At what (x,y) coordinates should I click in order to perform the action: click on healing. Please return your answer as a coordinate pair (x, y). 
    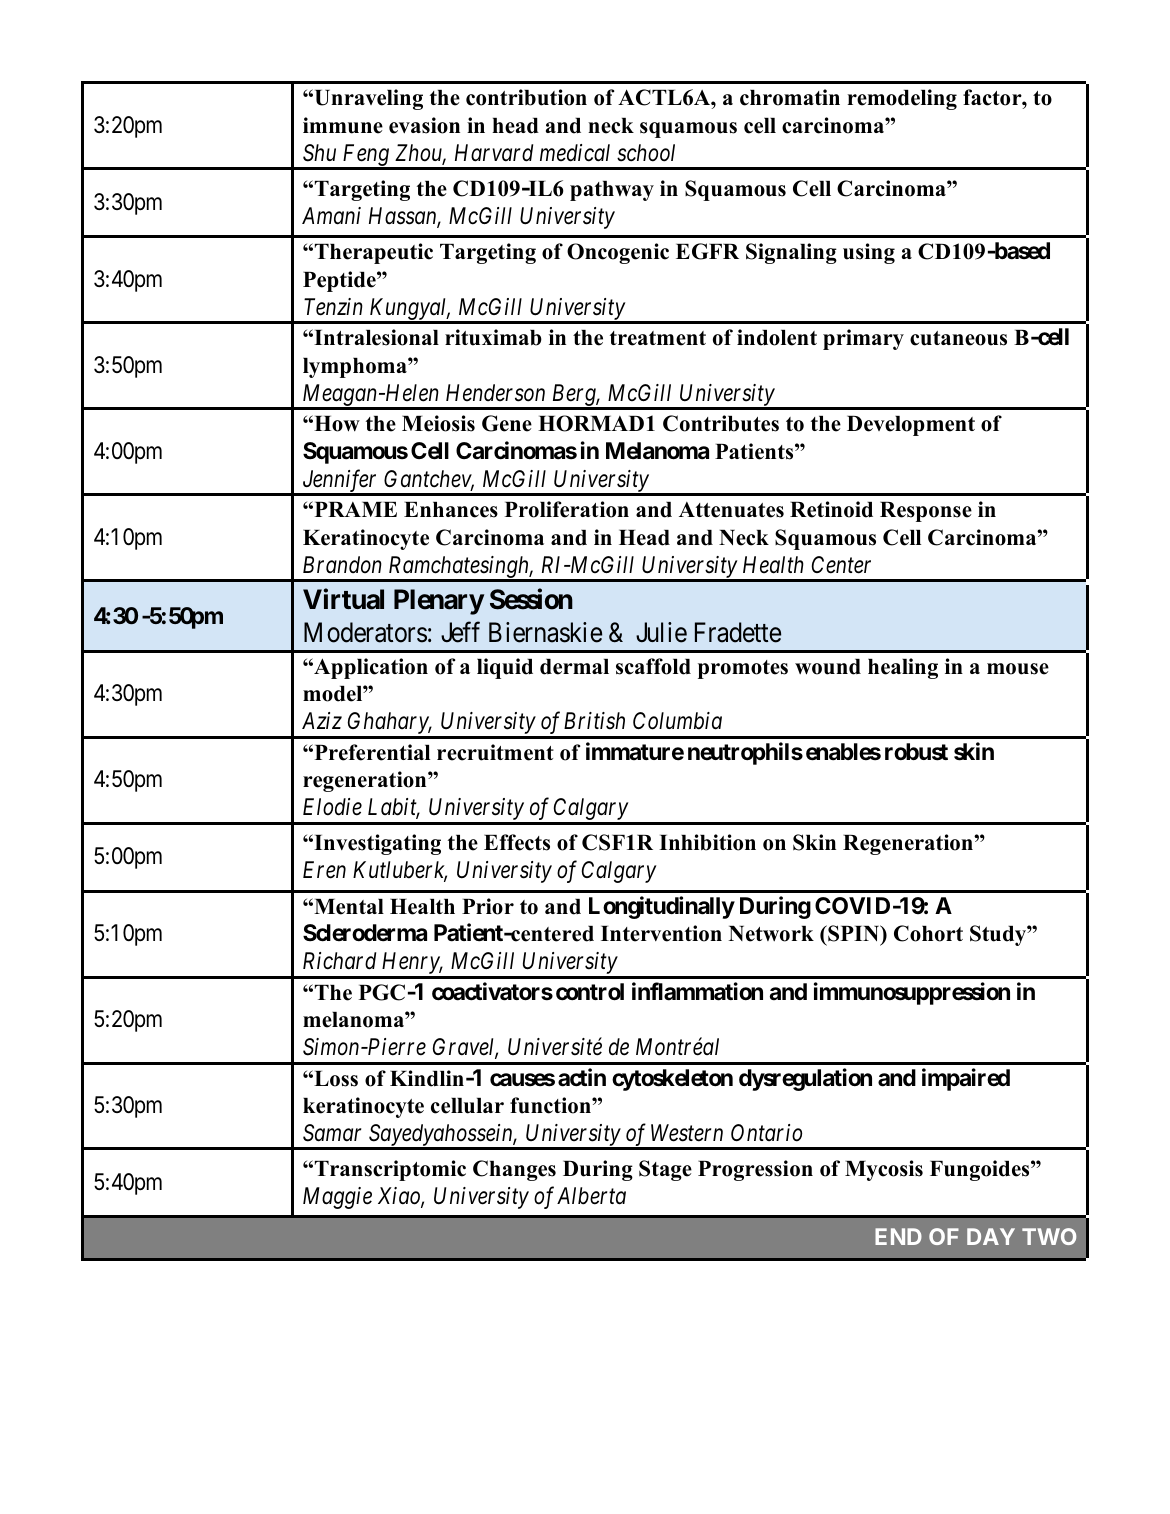
    Looking at the image, I should click on (903, 668).
